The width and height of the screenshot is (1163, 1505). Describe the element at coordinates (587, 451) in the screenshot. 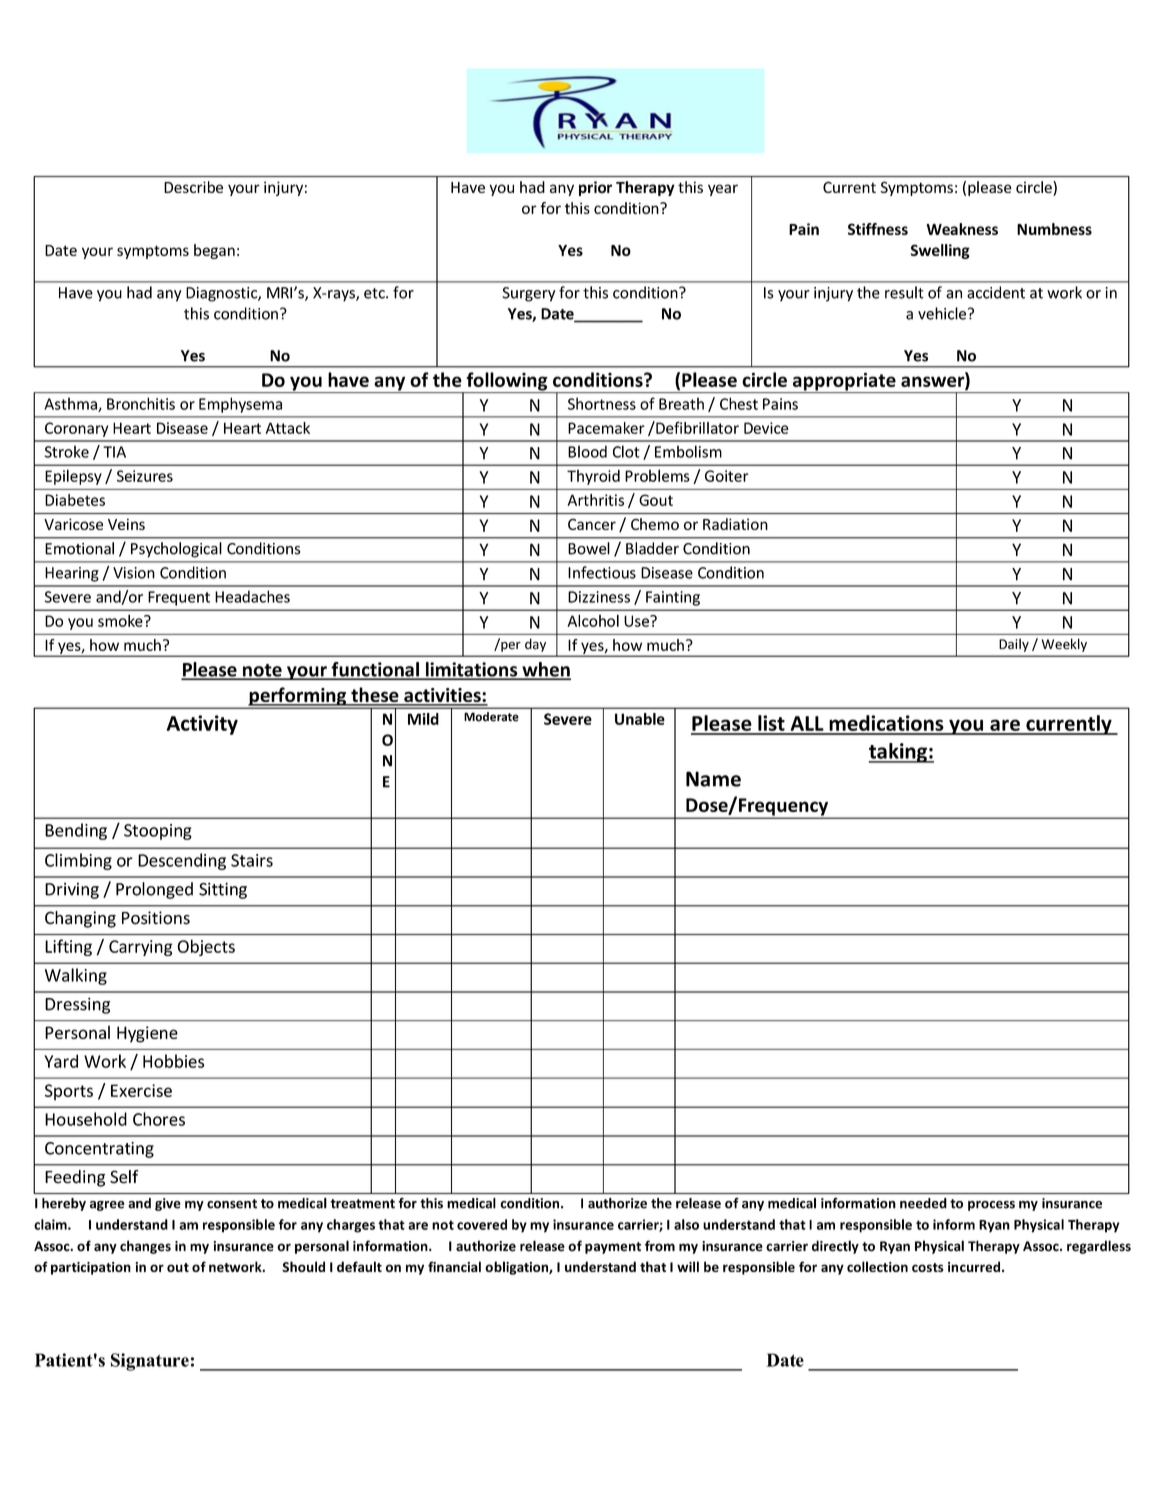

I see `Blood` at that location.
